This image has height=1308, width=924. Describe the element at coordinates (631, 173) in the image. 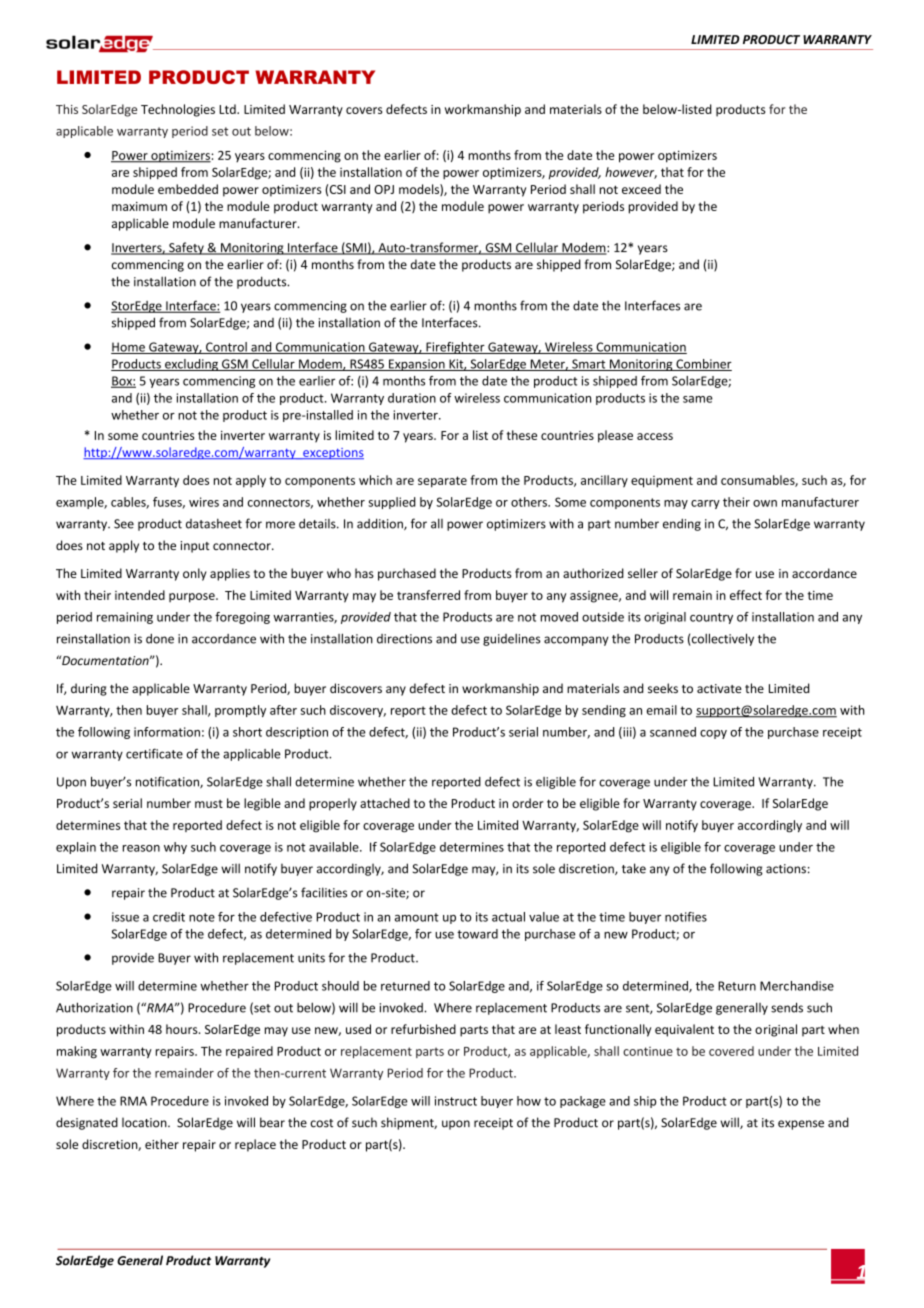

I see `however` at that location.
